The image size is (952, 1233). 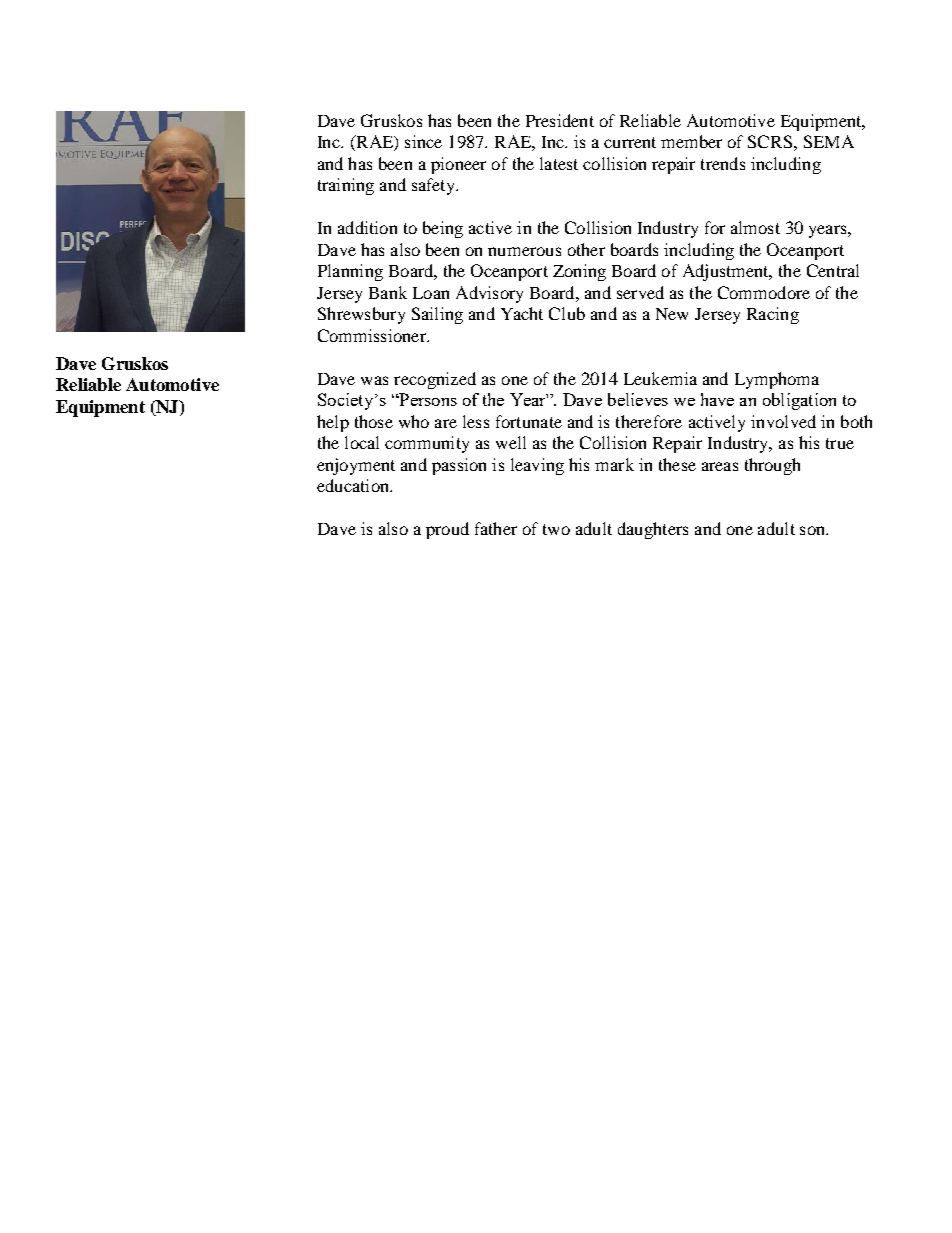 I want to click on other, so click(x=586, y=249).
